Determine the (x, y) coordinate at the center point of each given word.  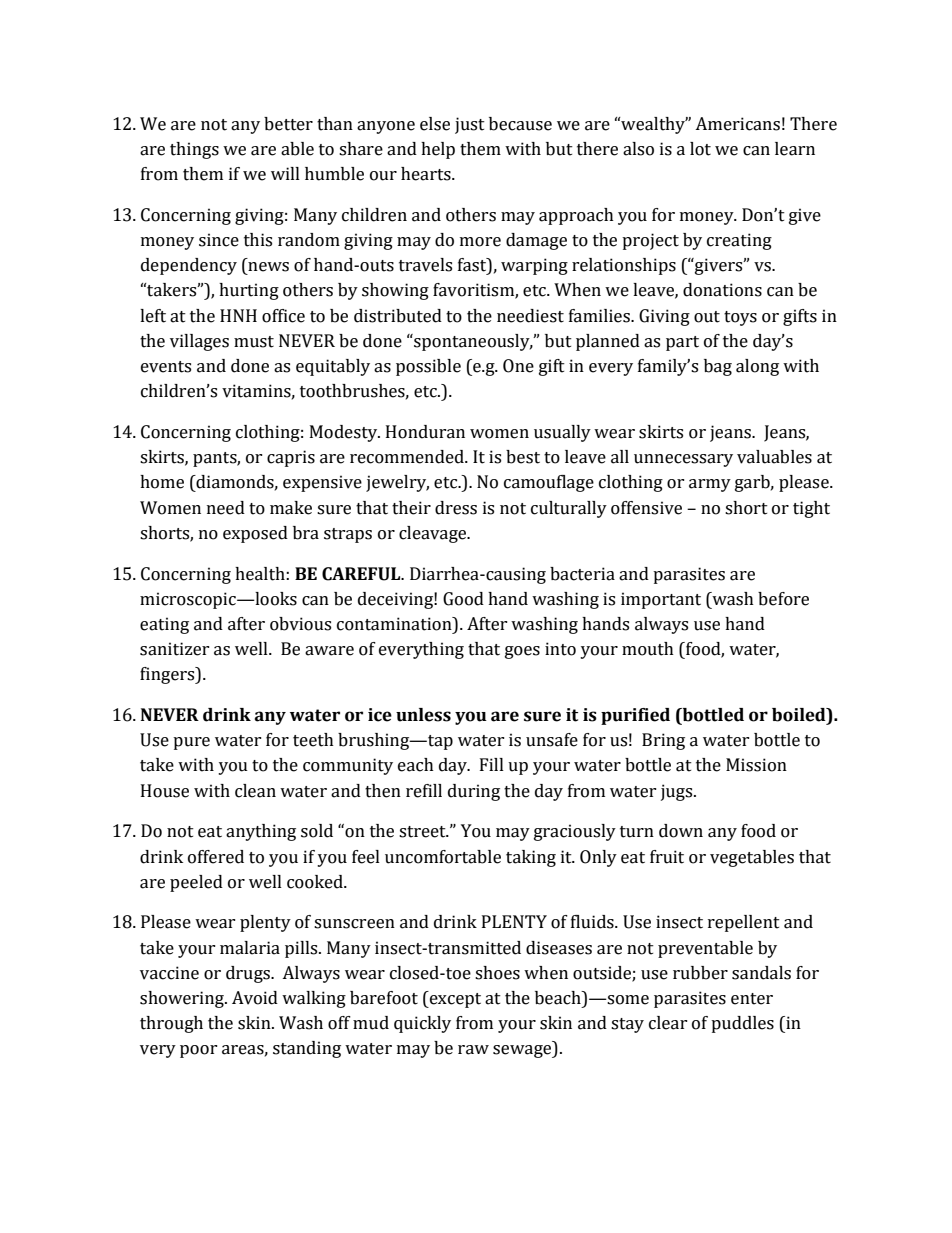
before (783, 599)
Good (463, 599)
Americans (737, 124)
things (194, 150)
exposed (255, 534)
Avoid (255, 998)
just (470, 125)
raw (473, 1050)
